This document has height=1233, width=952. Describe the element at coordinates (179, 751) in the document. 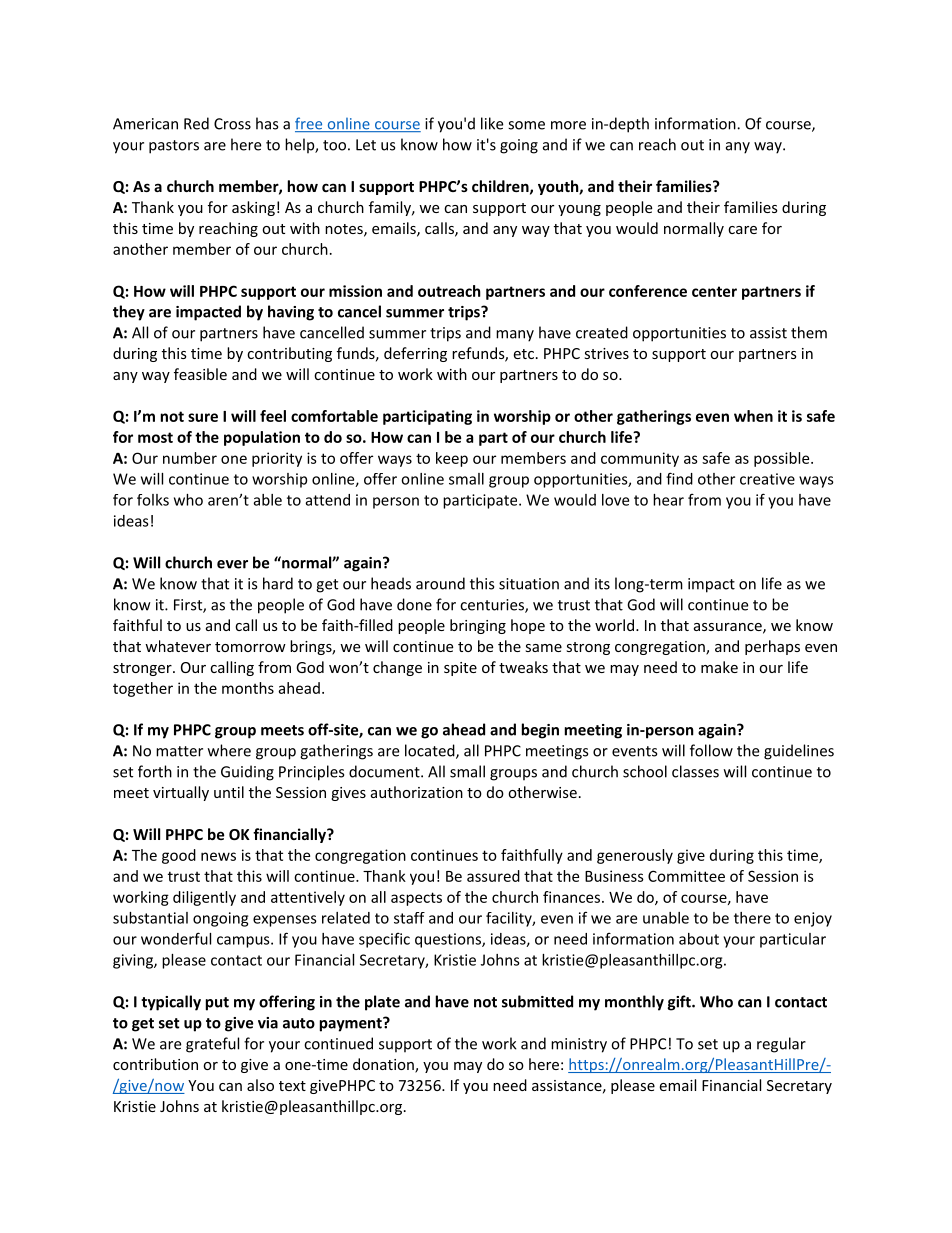

I see `matter` at that location.
